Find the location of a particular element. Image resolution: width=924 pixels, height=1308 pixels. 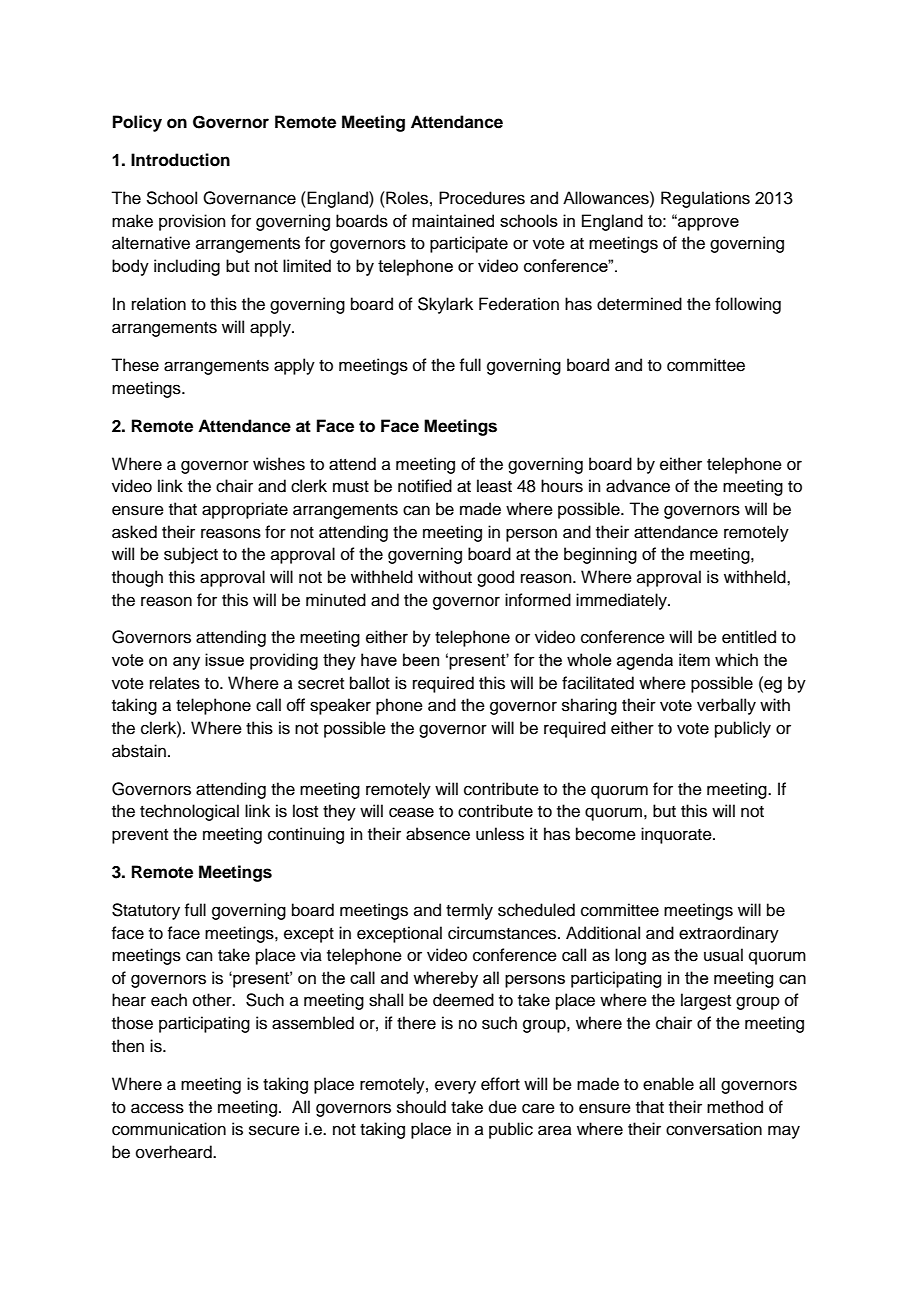

Introduction is located at coordinates (180, 160).
